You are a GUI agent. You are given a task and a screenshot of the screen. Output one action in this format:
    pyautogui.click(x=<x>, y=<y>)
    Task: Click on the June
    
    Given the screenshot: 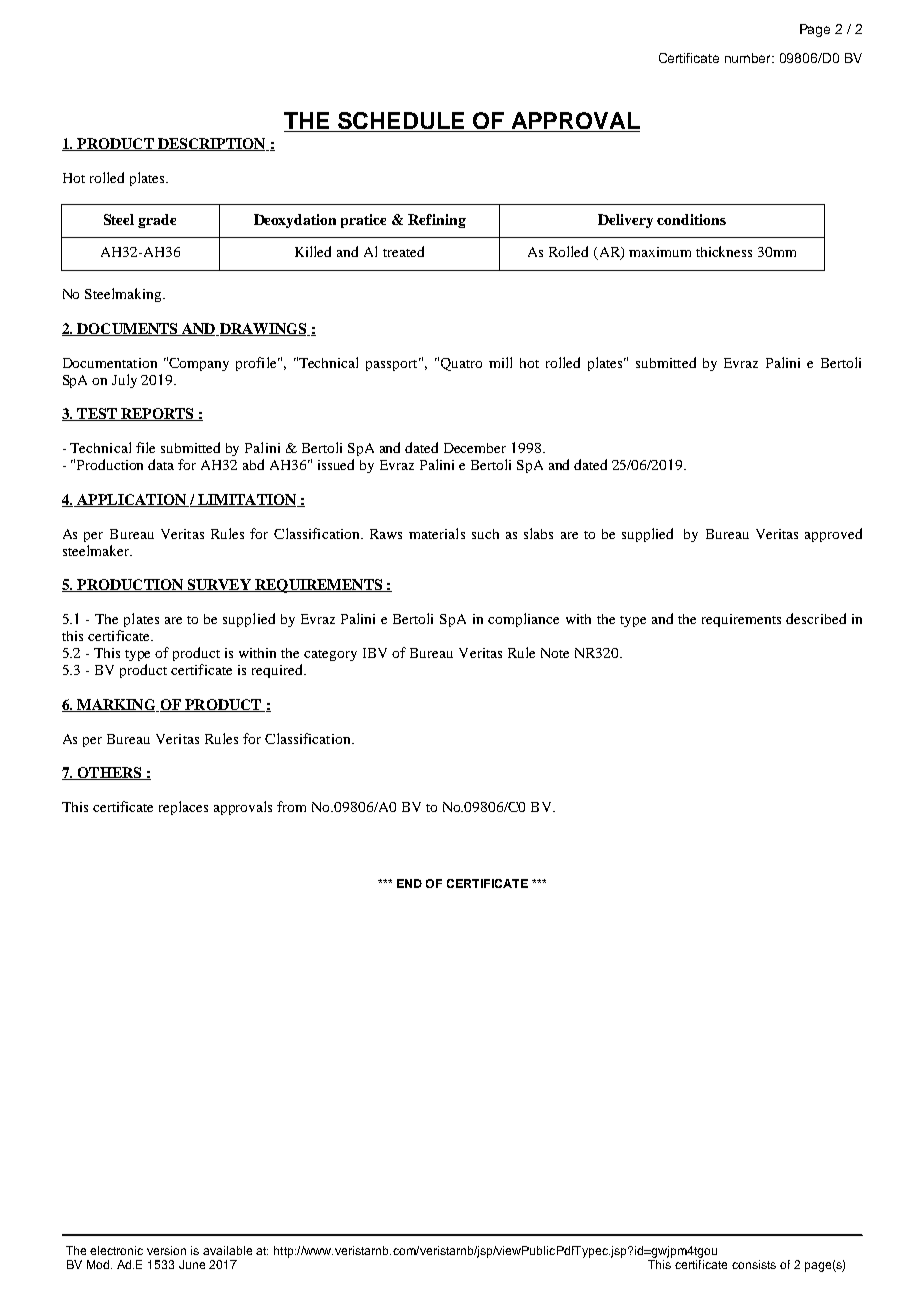 What is the action you would take?
    pyautogui.click(x=192, y=1264)
